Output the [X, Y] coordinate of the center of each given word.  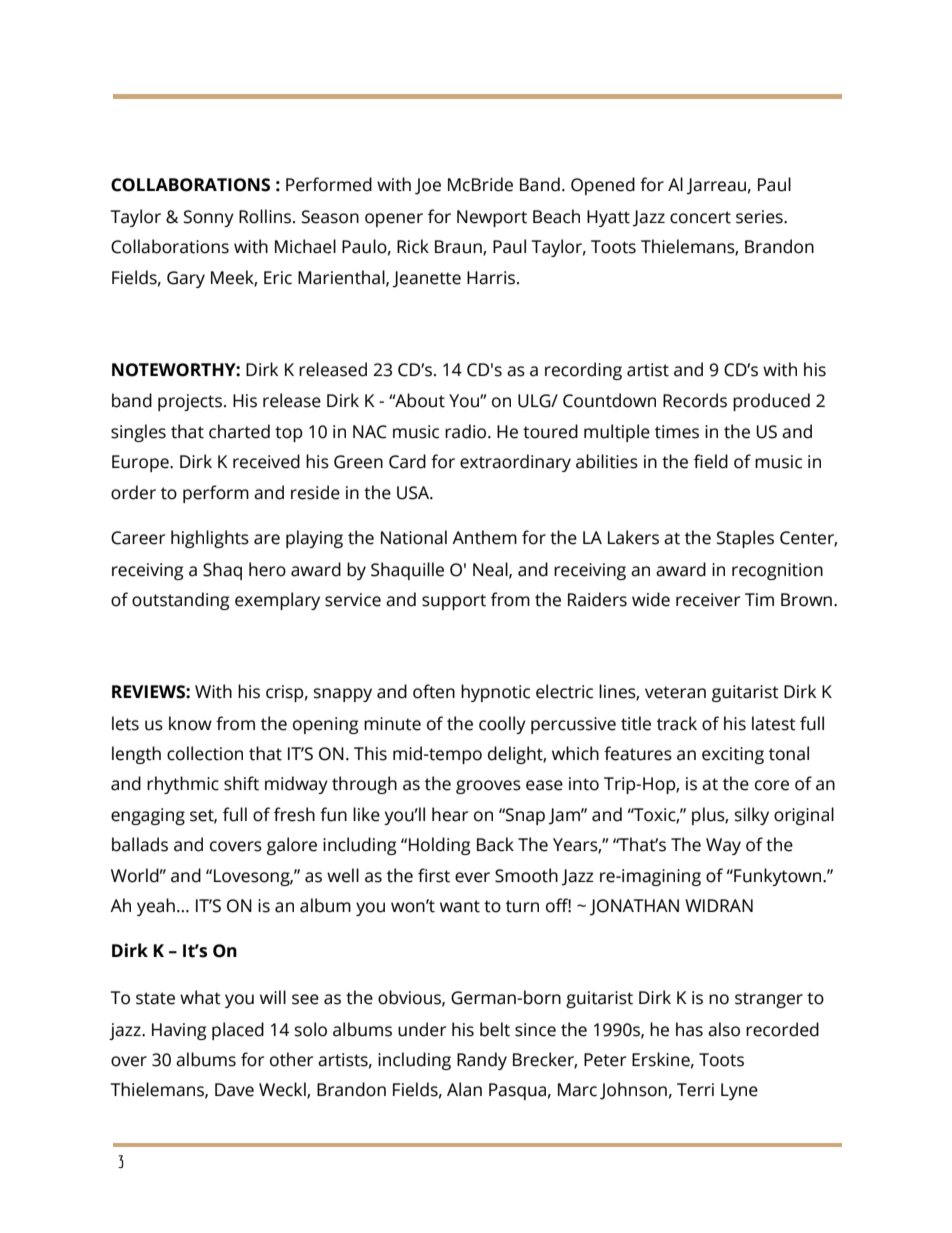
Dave [234, 1090]
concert [700, 217]
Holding [439, 846]
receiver [708, 600]
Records [695, 400]
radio [467, 431]
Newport [492, 218]
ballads [140, 844]
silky [752, 816]
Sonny [209, 218]
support [454, 602]
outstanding [180, 601]
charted [239, 431]
